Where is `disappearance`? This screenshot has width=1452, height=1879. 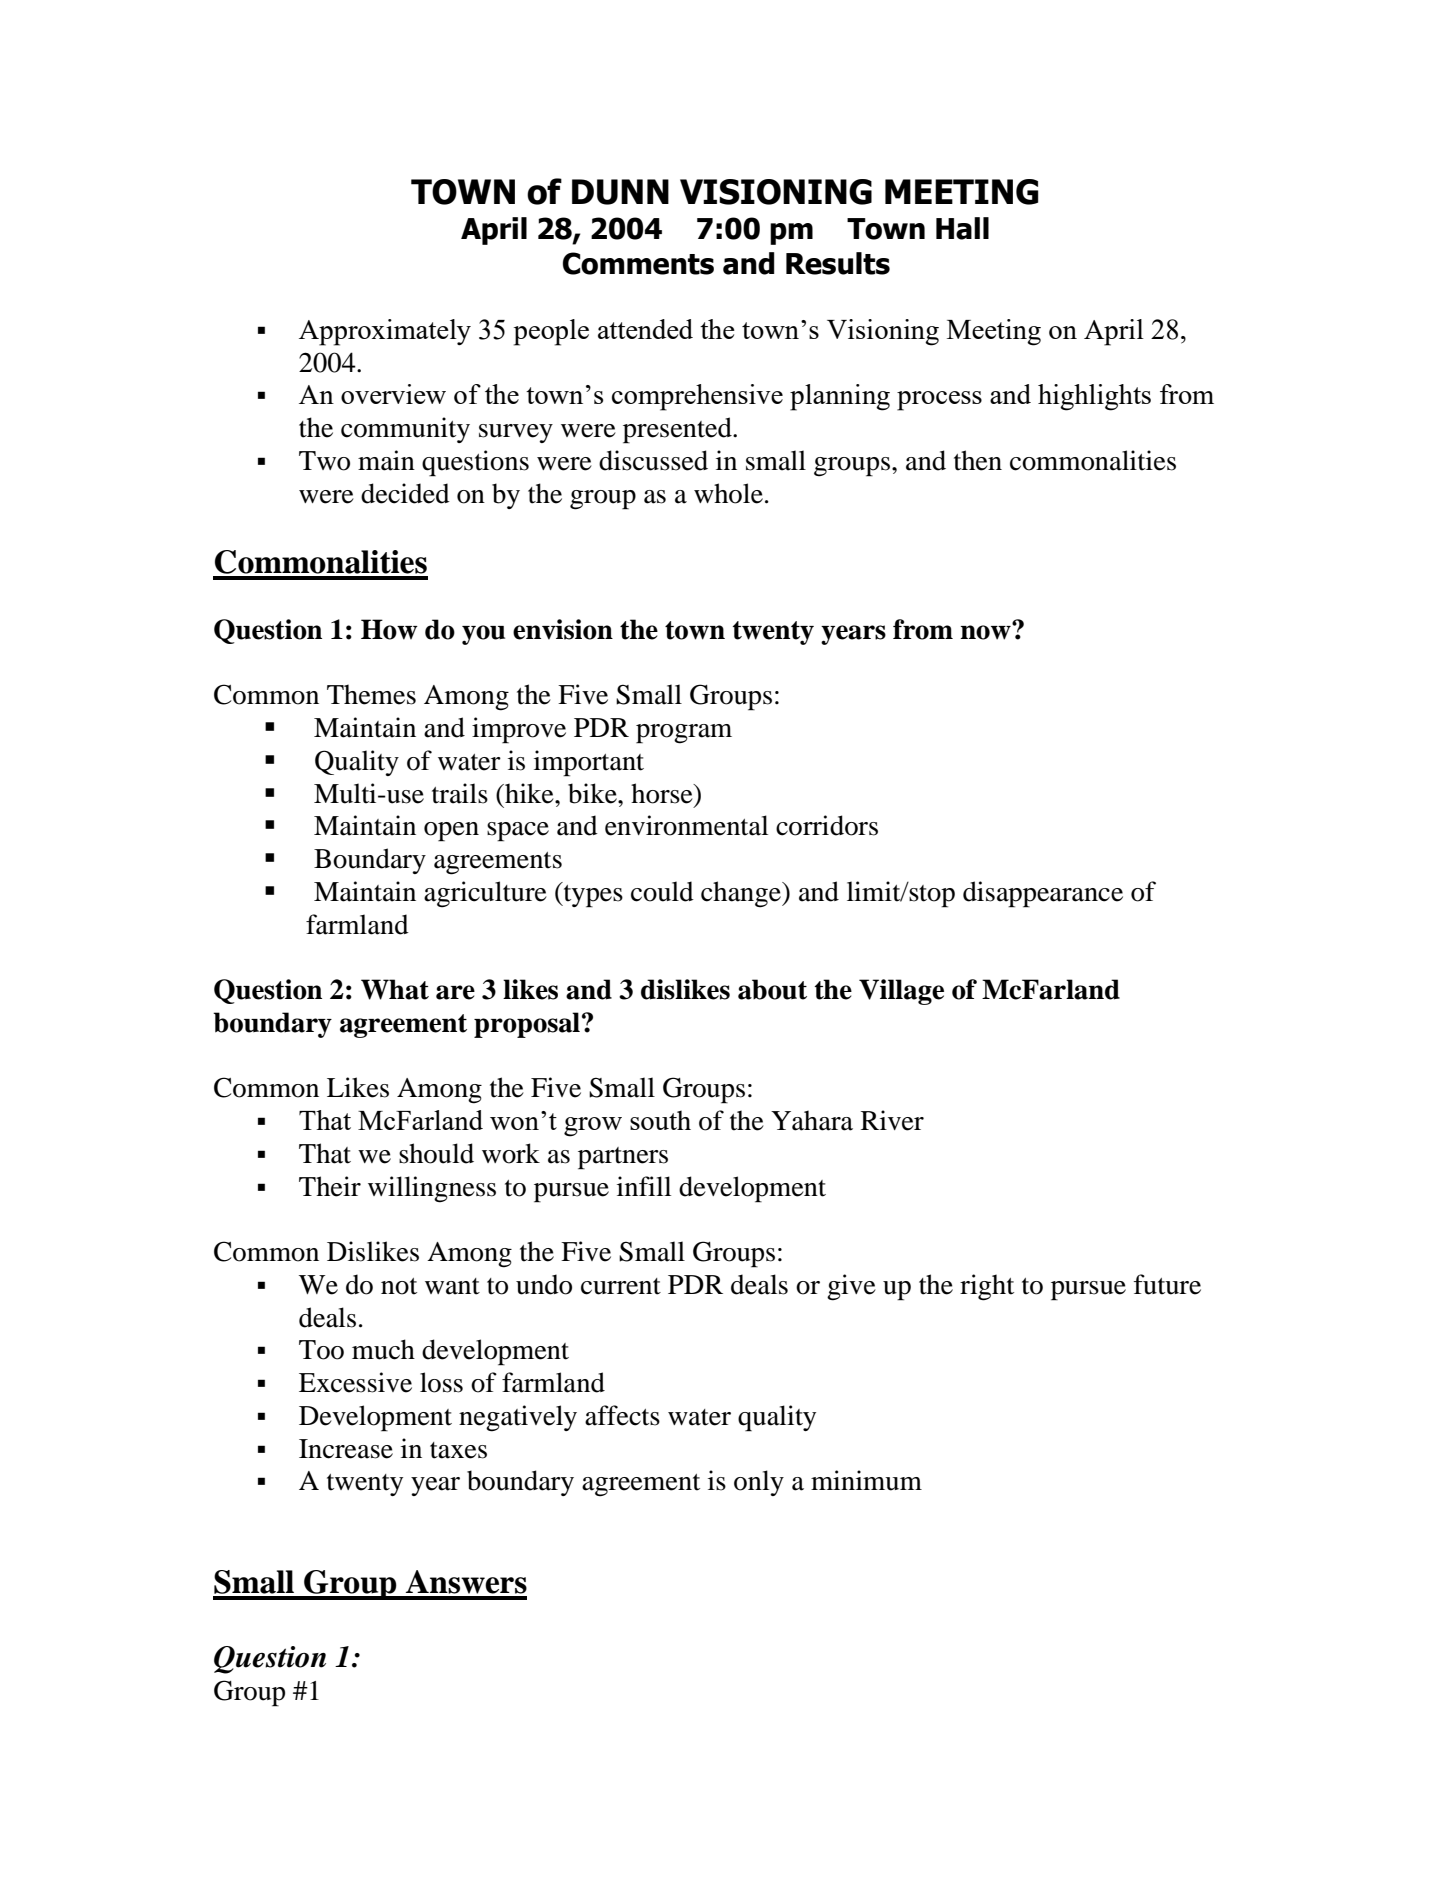
disappearance is located at coordinates (1043, 894).
